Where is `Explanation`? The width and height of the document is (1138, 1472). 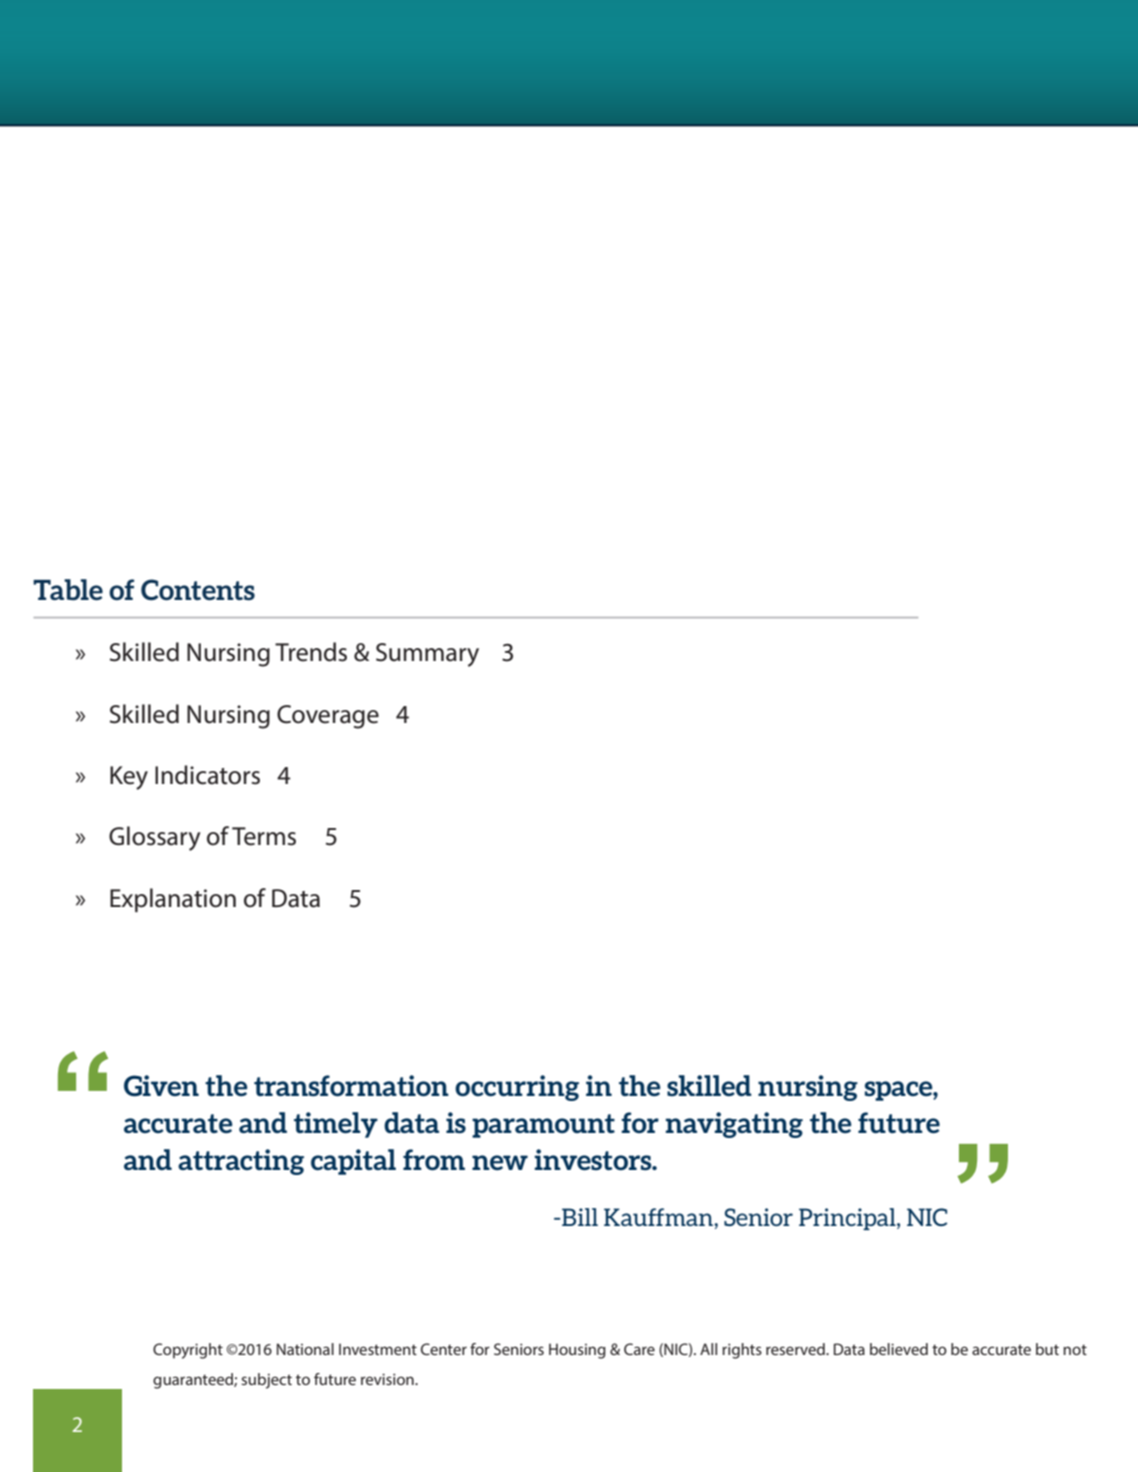
Explanation is located at coordinates (173, 900).
